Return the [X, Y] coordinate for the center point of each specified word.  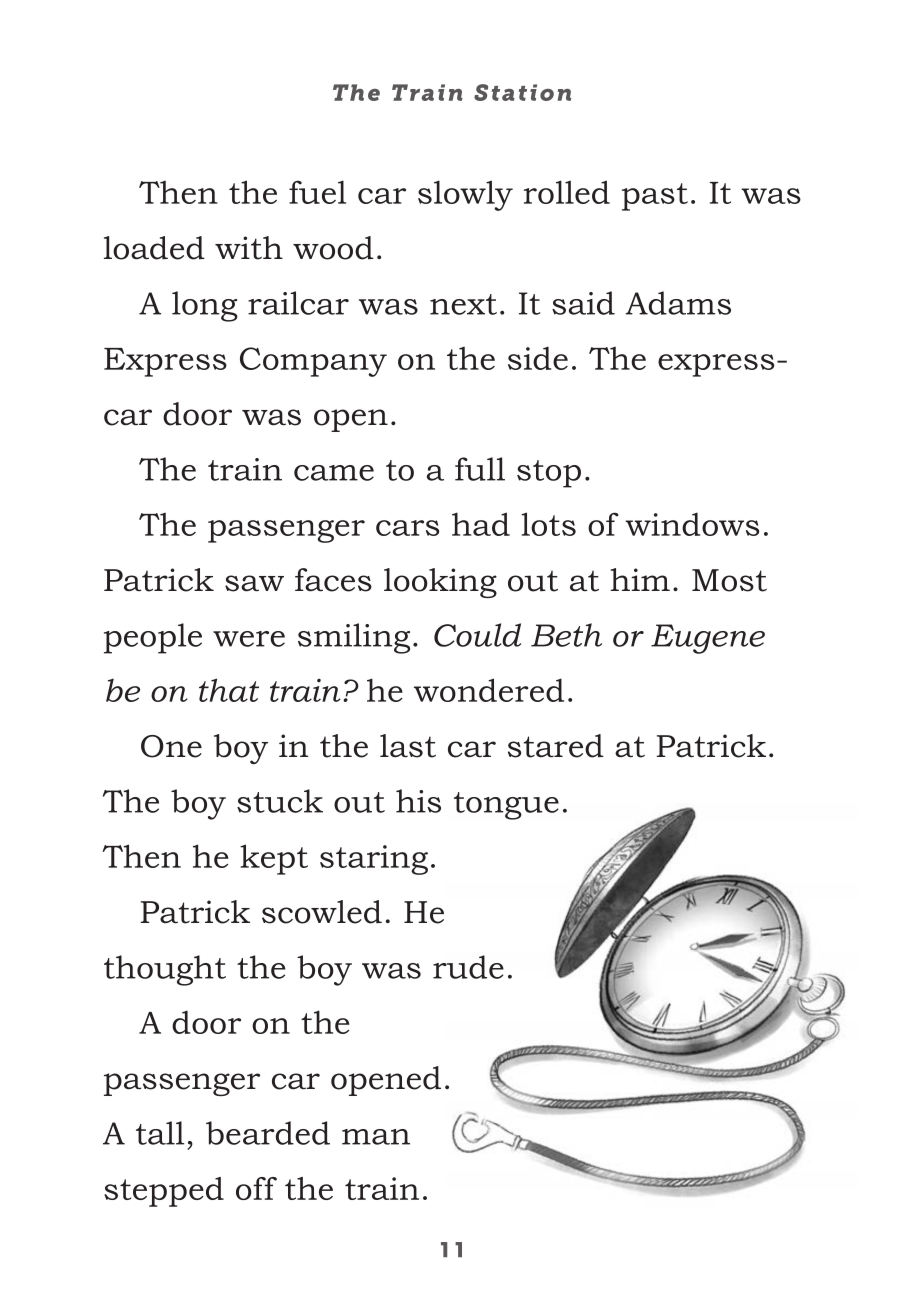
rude [468, 967]
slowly [465, 195]
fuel [317, 192]
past [655, 197]
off [256, 1188]
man [376, 1137]
